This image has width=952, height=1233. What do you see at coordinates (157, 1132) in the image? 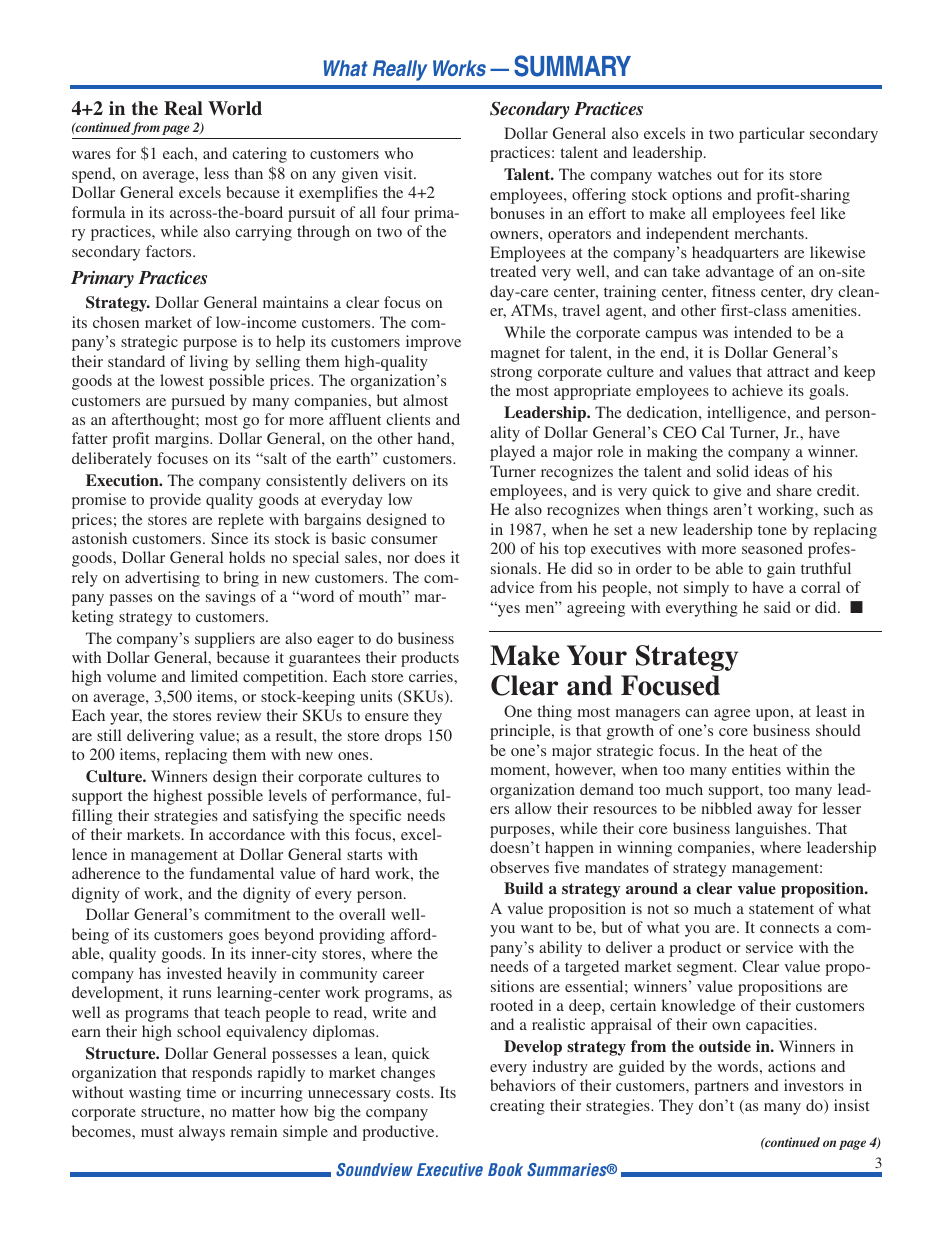
I see `must` at bounding box center [157, 1132].
